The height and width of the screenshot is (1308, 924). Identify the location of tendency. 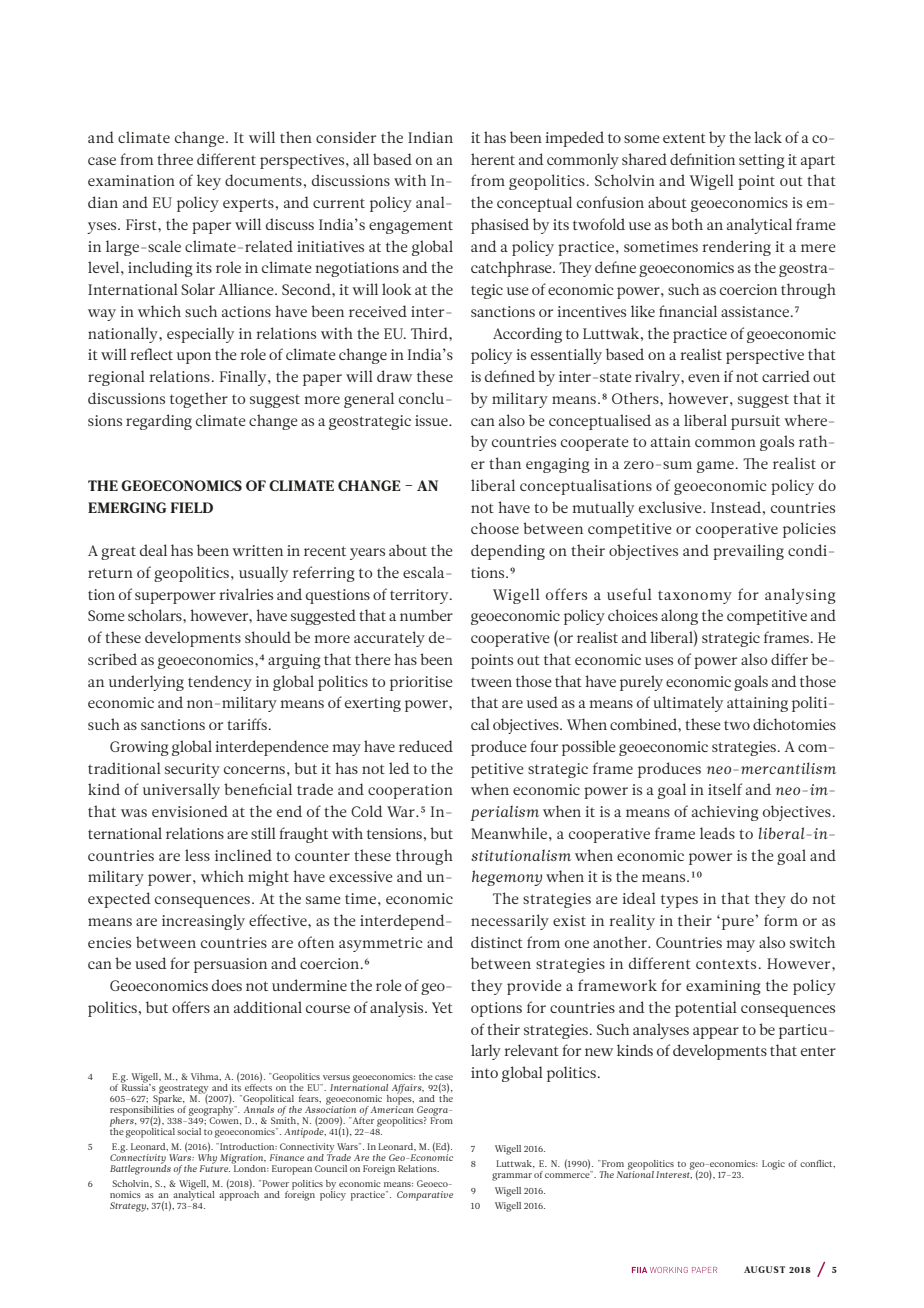
(220, 683).
